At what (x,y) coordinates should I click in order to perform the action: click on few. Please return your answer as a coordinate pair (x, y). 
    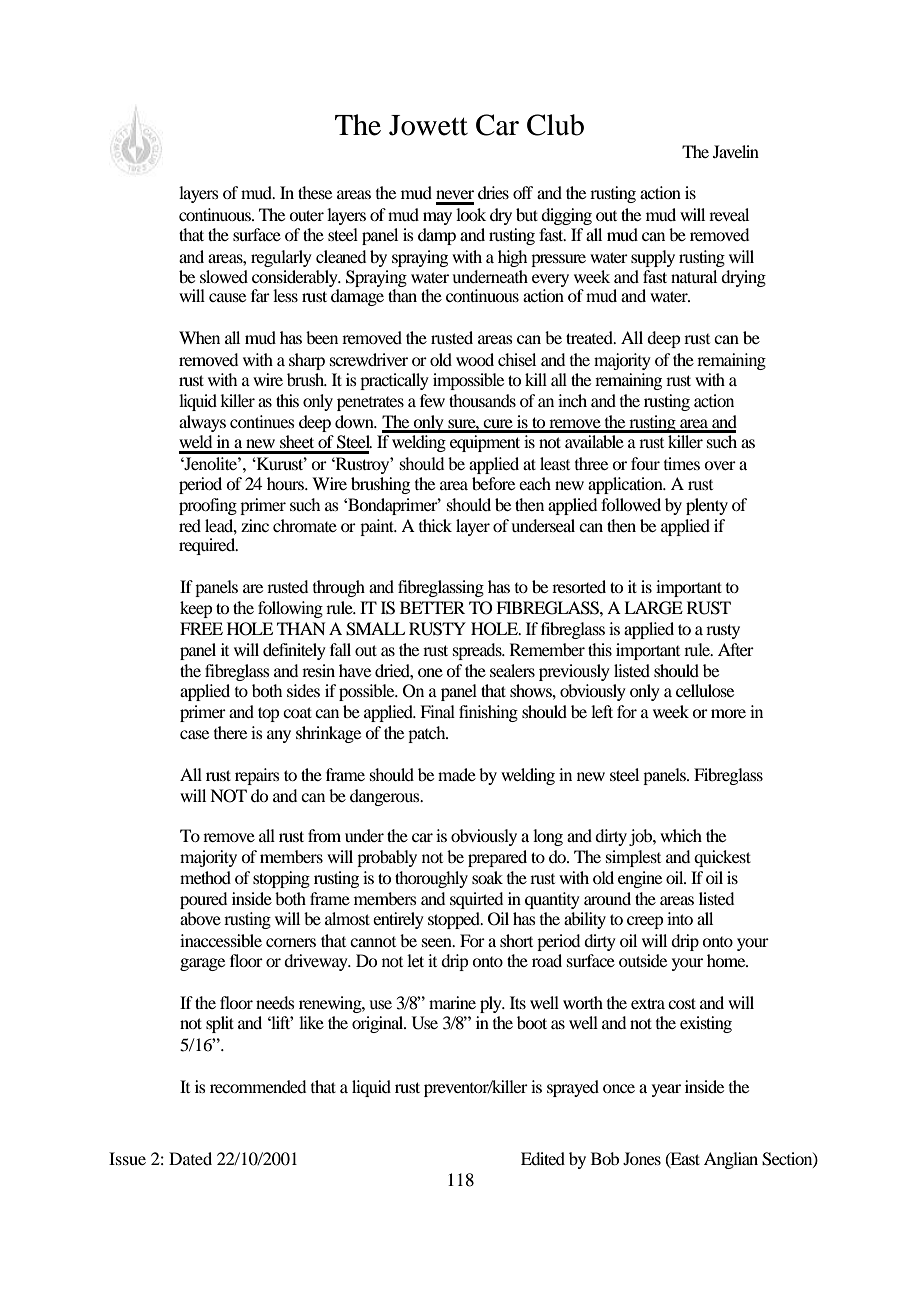
    Looking at the image, I should click on (432, 400).
